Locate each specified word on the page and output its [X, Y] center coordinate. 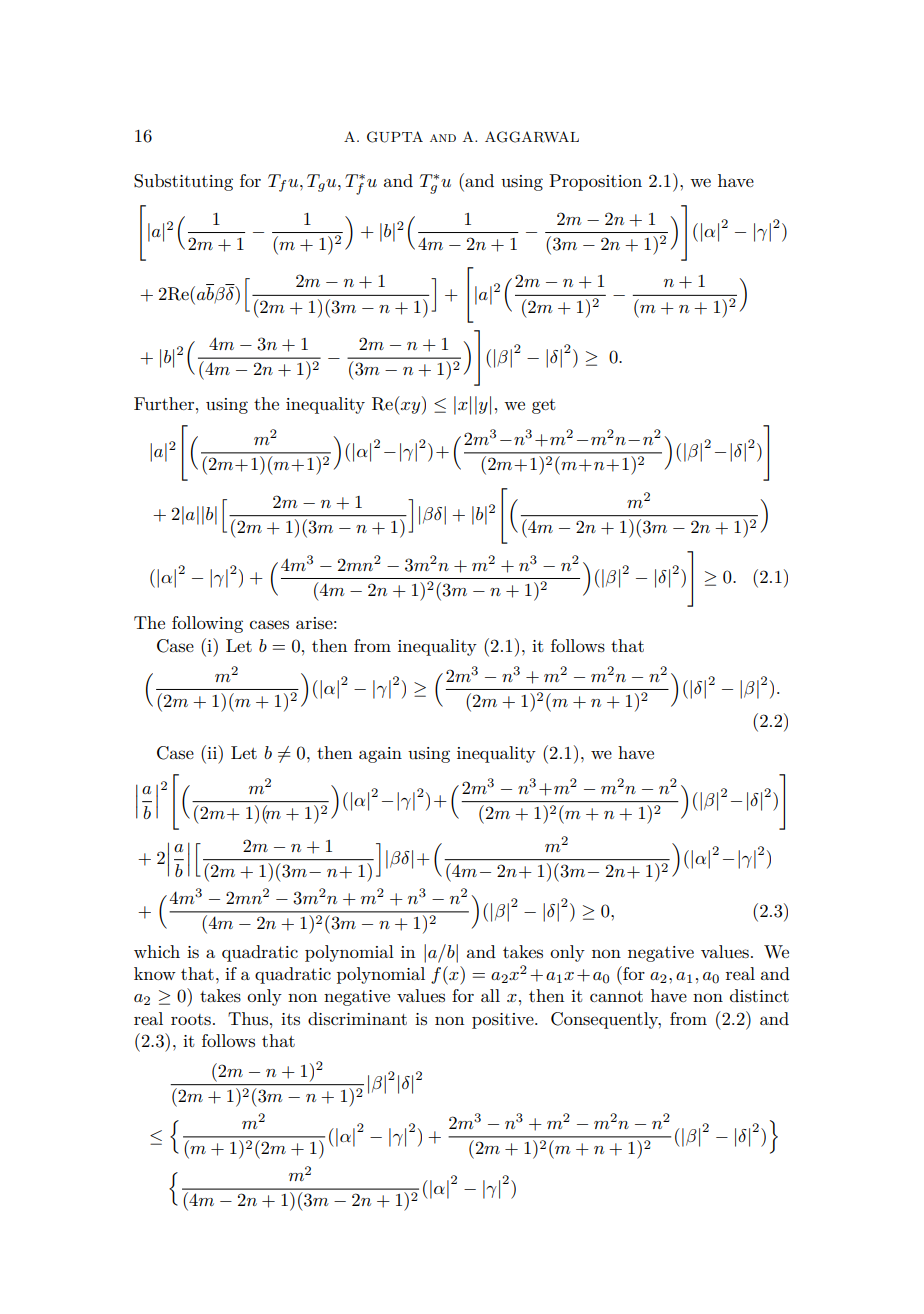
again [380, 755]
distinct [759, 996]
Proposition [595, 182]
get [544, 406]
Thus [248, 1019]
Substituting [183, 182]
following [207, 624]
